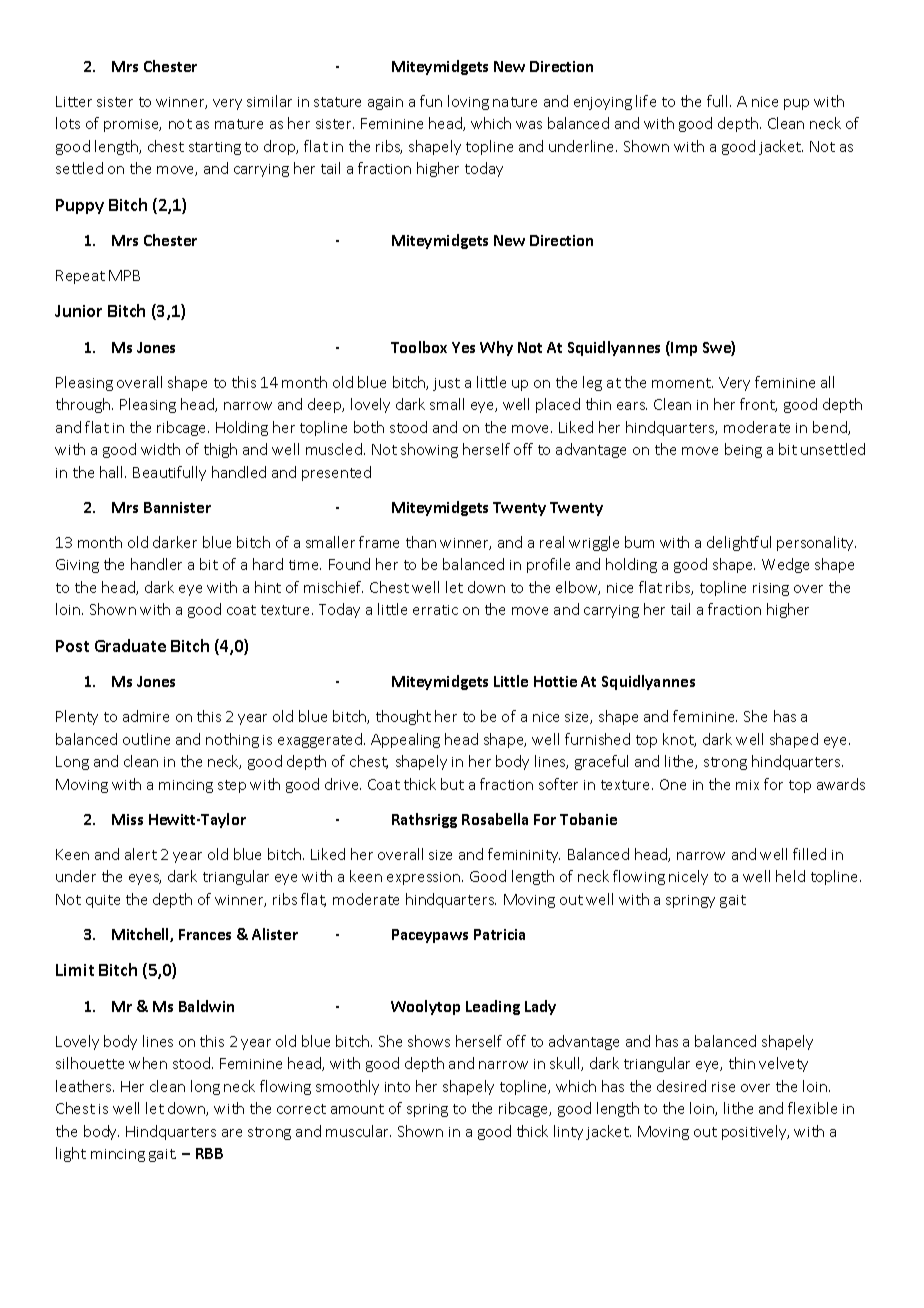 The width and height of the screenshot is (924, 1308). What do you see at coordinates (468, 102) in the screenshot?
I see `loving` at bounding box center [468, 102].
